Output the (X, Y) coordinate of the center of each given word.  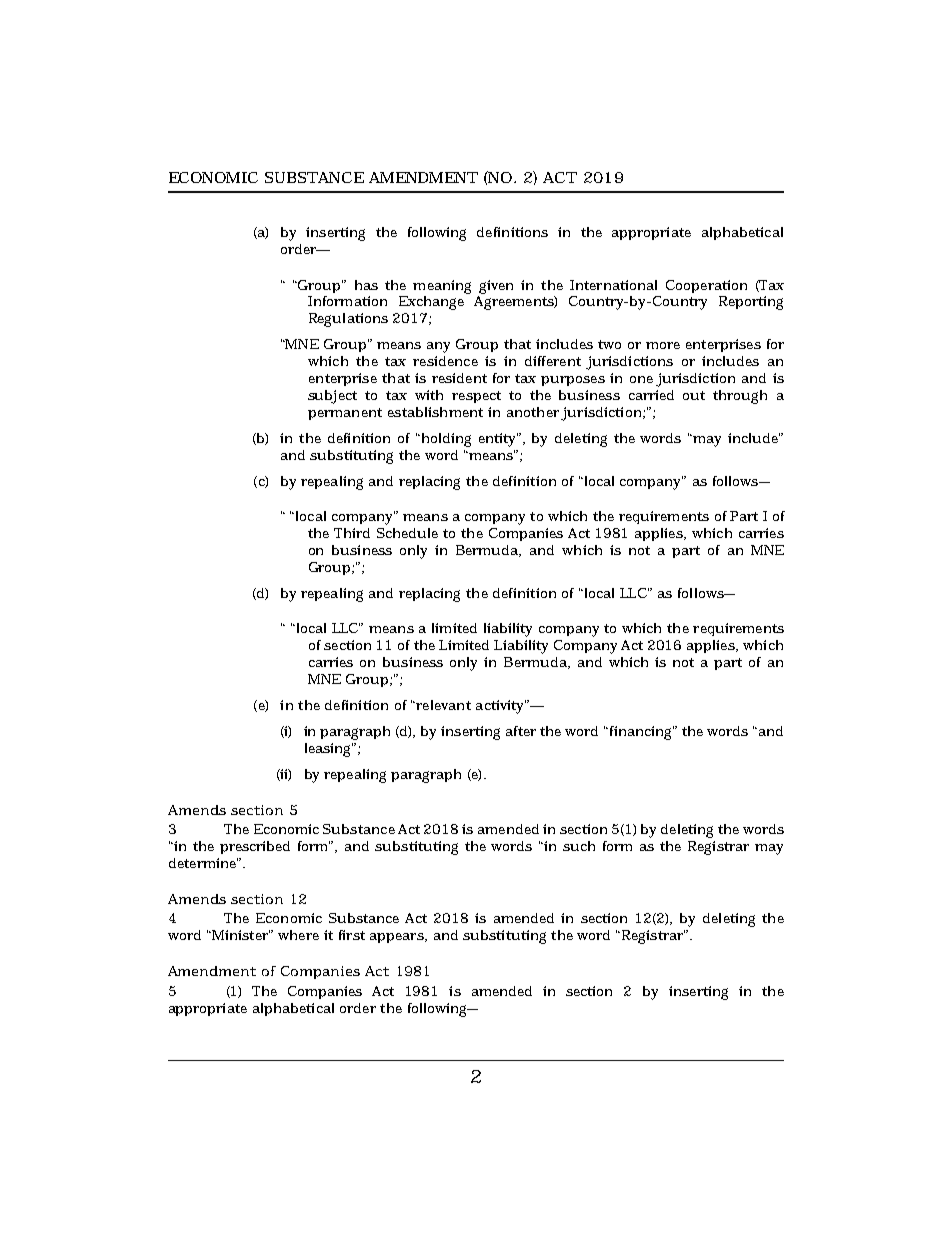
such (579, 846)
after (521, 731)
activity (502, 707)
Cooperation (706, 286)
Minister (240, 935)
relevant (442, 705)
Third (352, 533)
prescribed (255, 847)
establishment (435, 412)
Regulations (348, 320)
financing (641, 733)
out (694, 395)
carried (651, 395)
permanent (345, 414)
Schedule (407, 533)
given (496, 287)
